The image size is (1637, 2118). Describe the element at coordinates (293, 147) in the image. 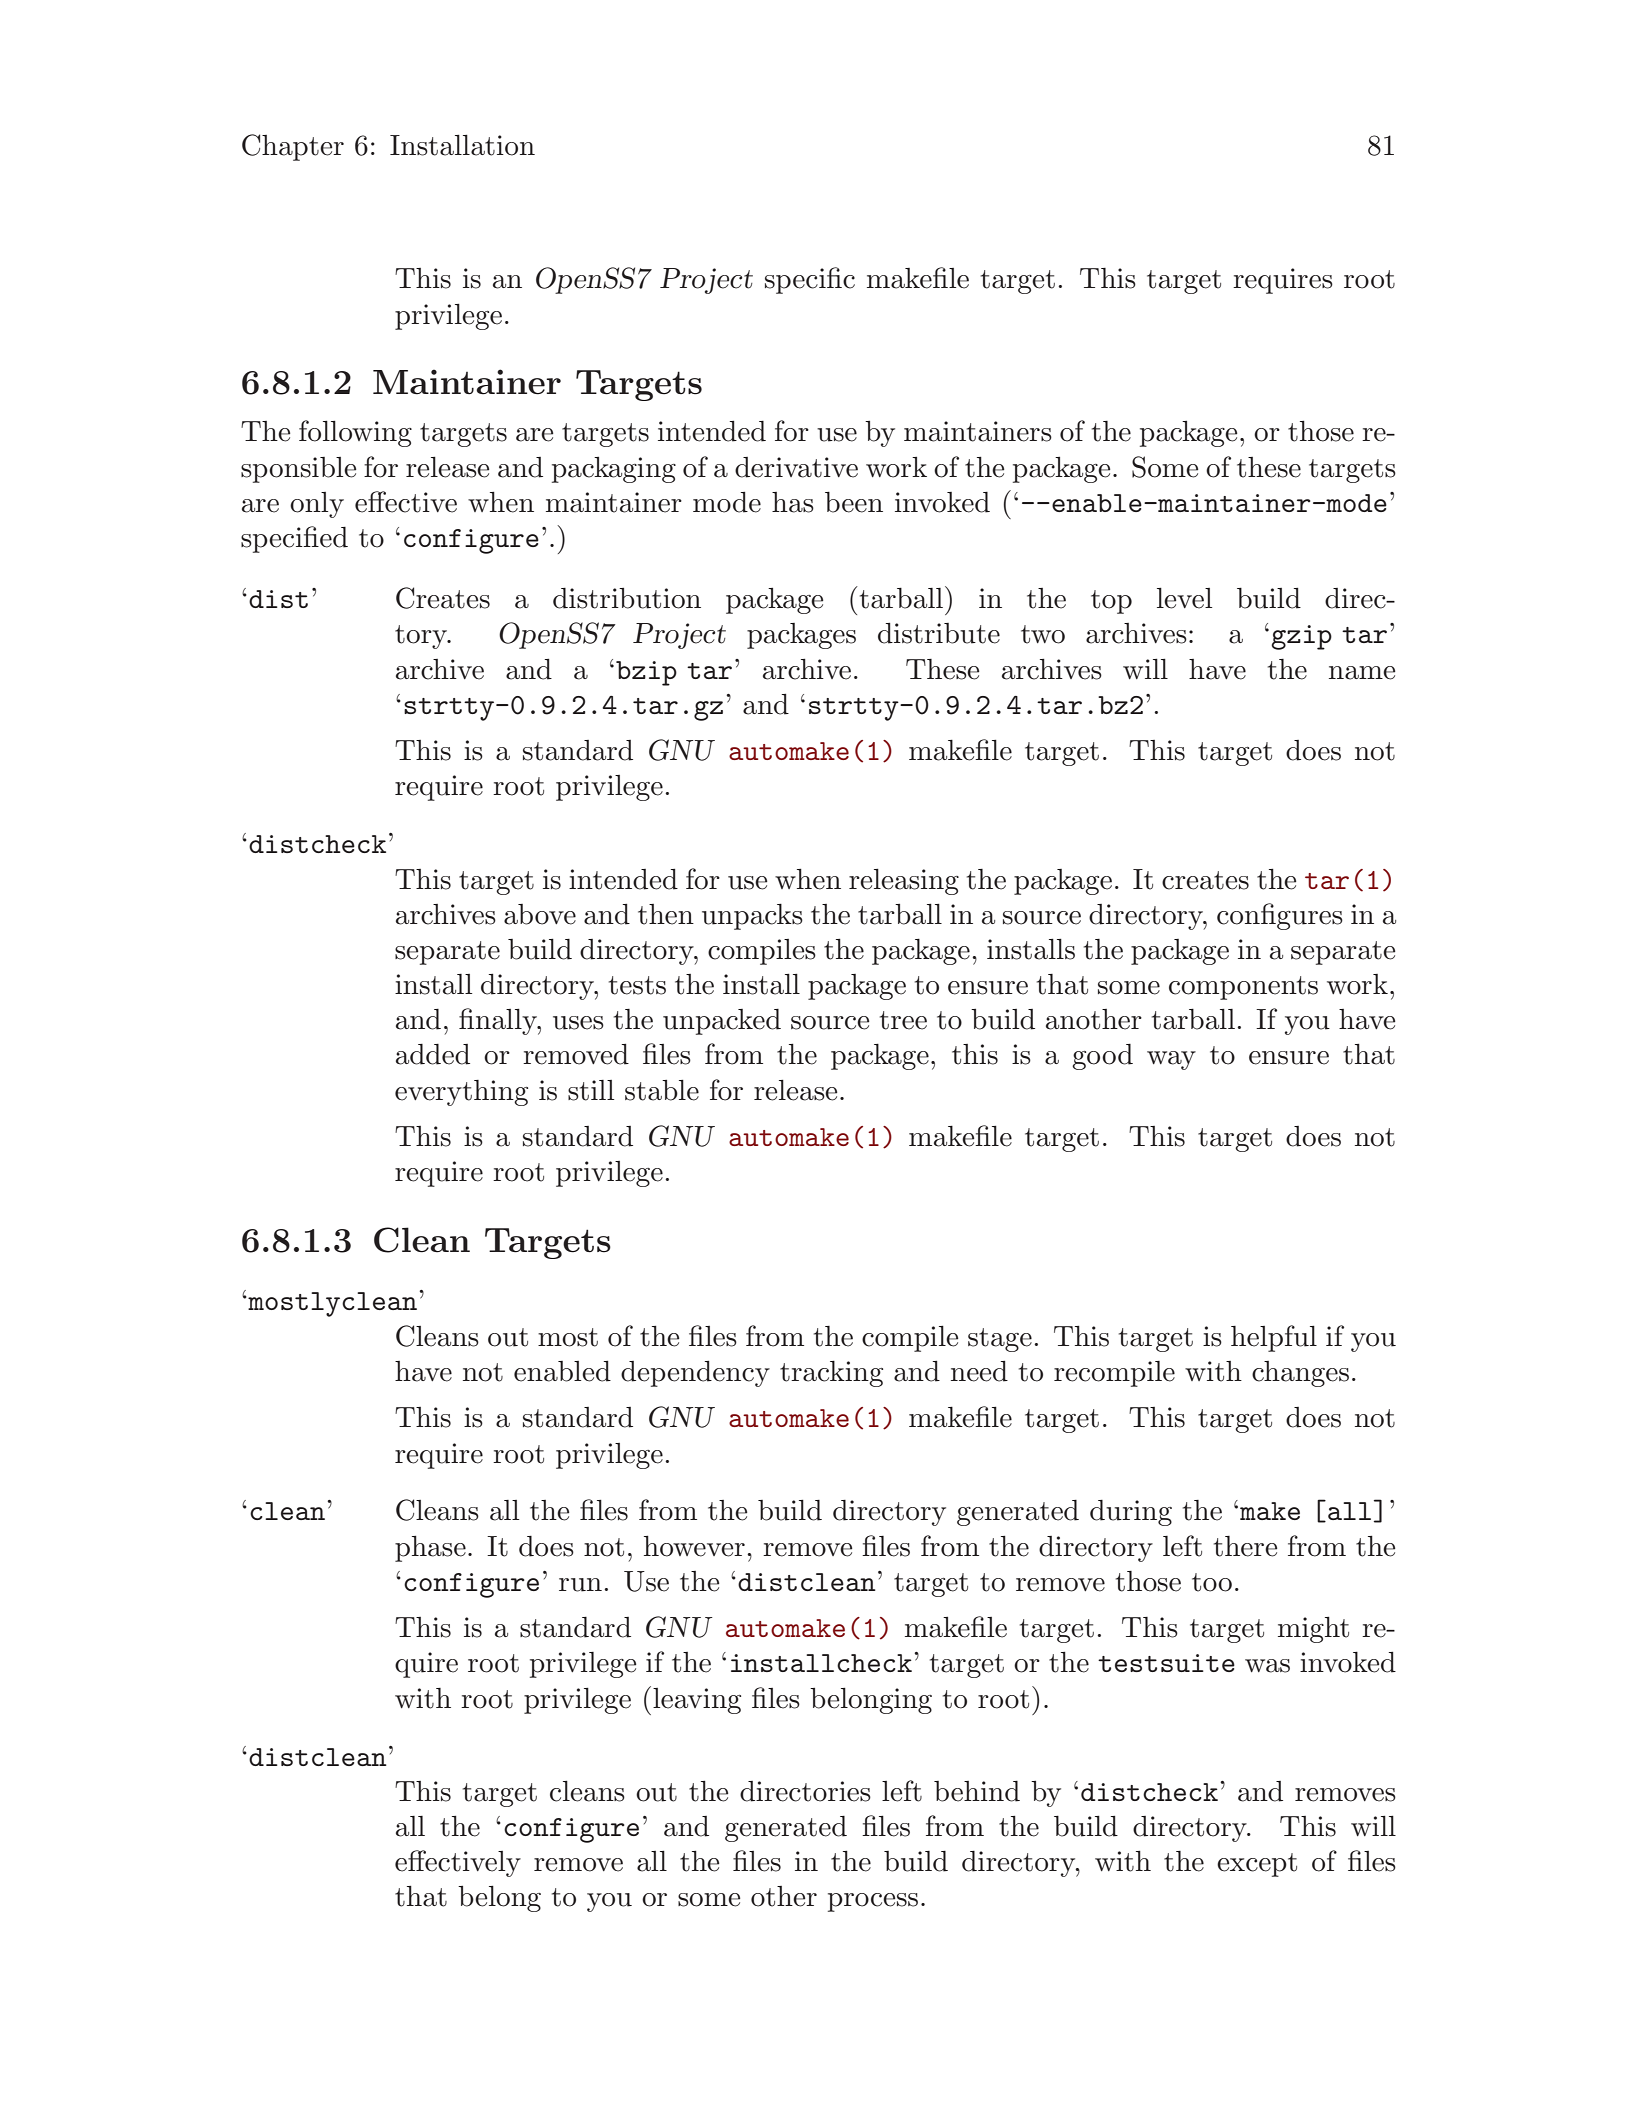

I see `Chapter` at that location.
